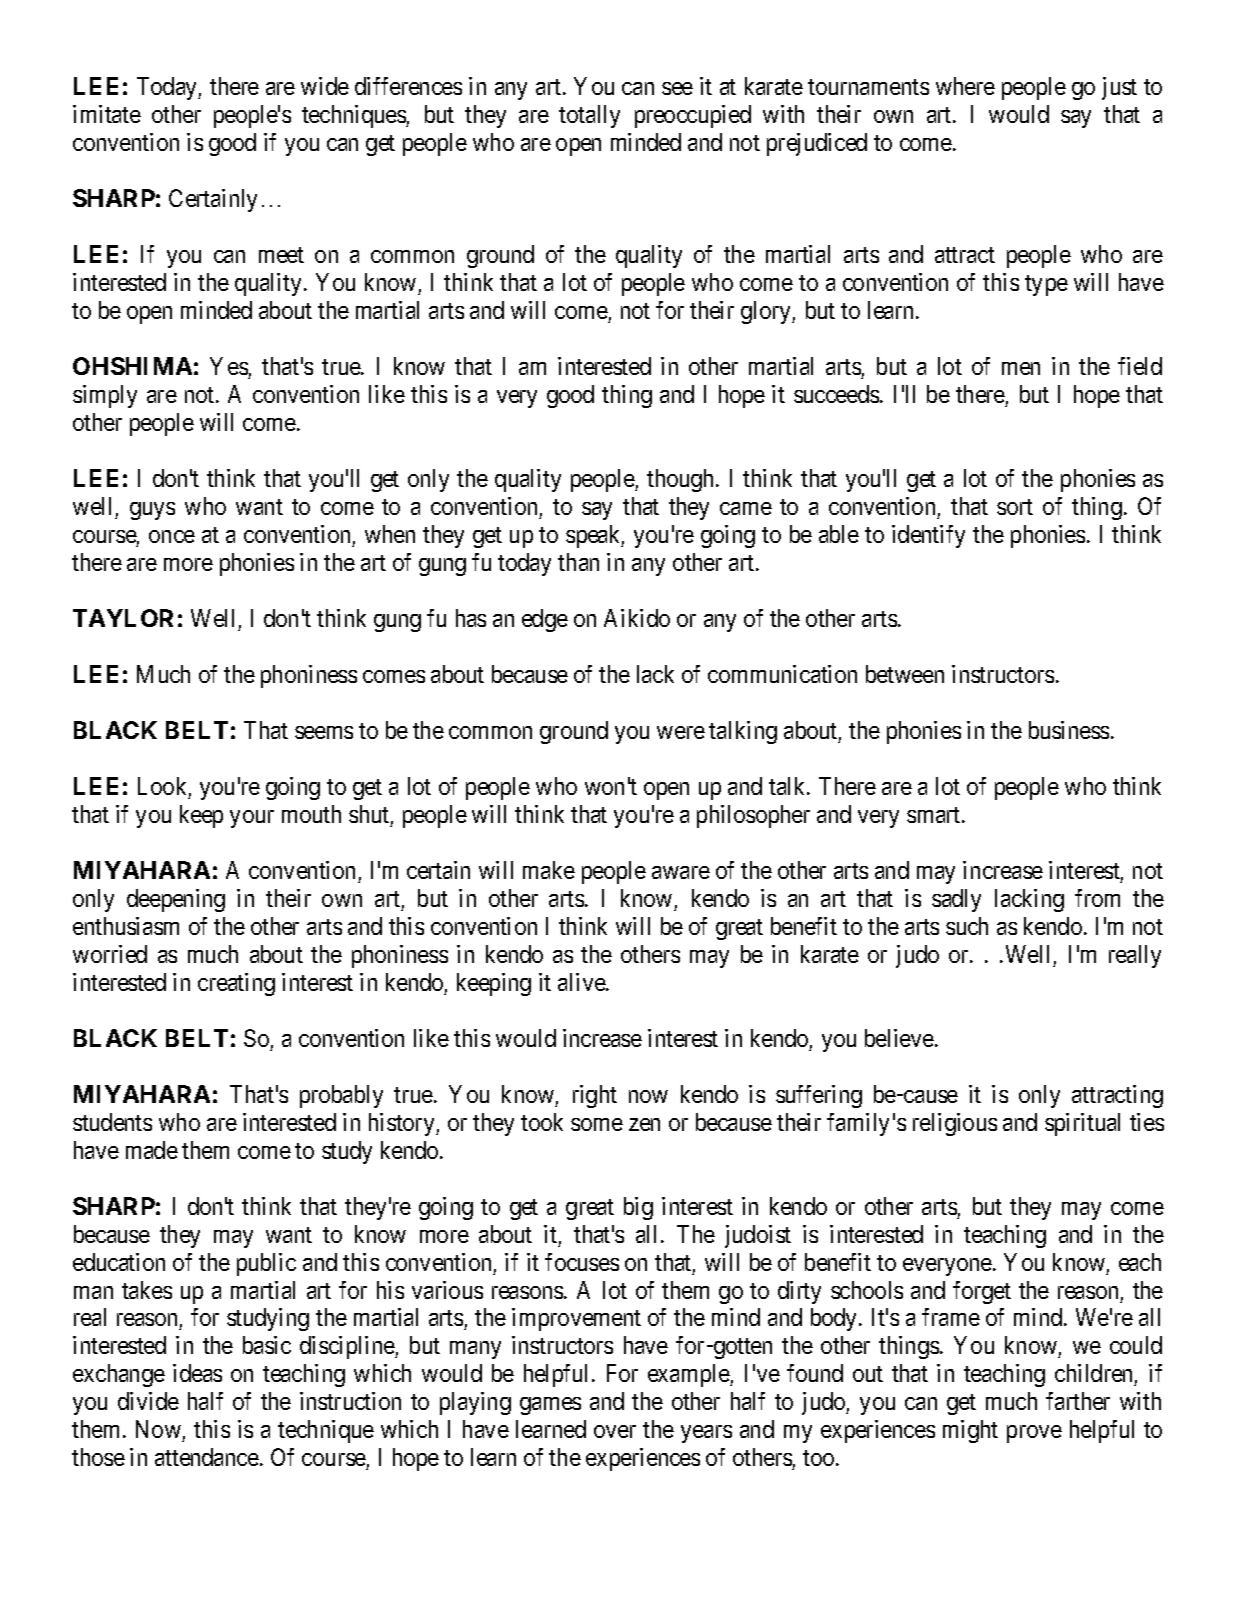 The height and width of the screenshot is (1600, 1236). Describe the element at coordinates (589, 116) in the screenshot. I see `totally` at that location.
